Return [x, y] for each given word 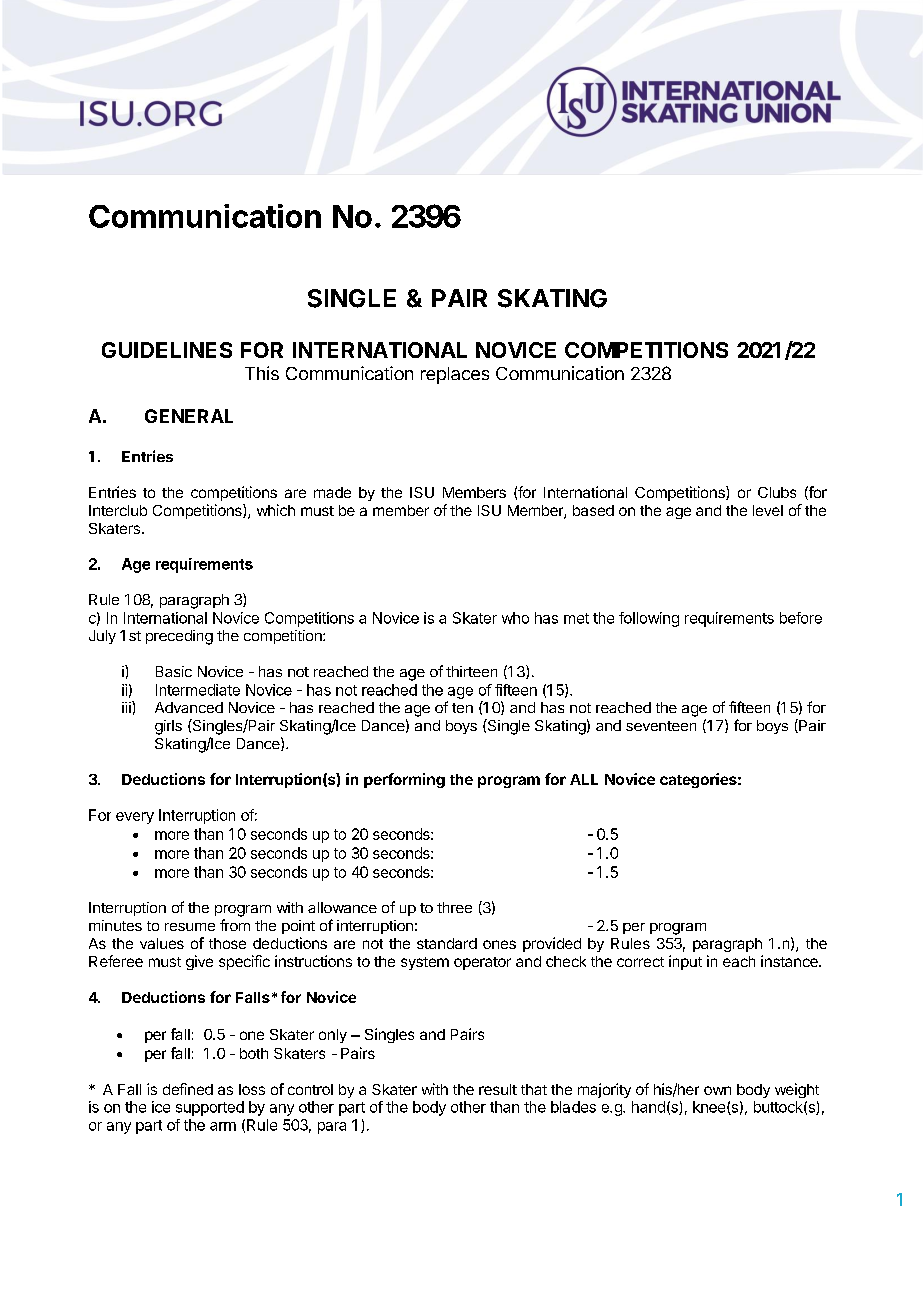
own [717, 1090]
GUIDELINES [167, 350]
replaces [455, 375]
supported [210, 1108]
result [498, 1089]
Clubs [777, 492]
